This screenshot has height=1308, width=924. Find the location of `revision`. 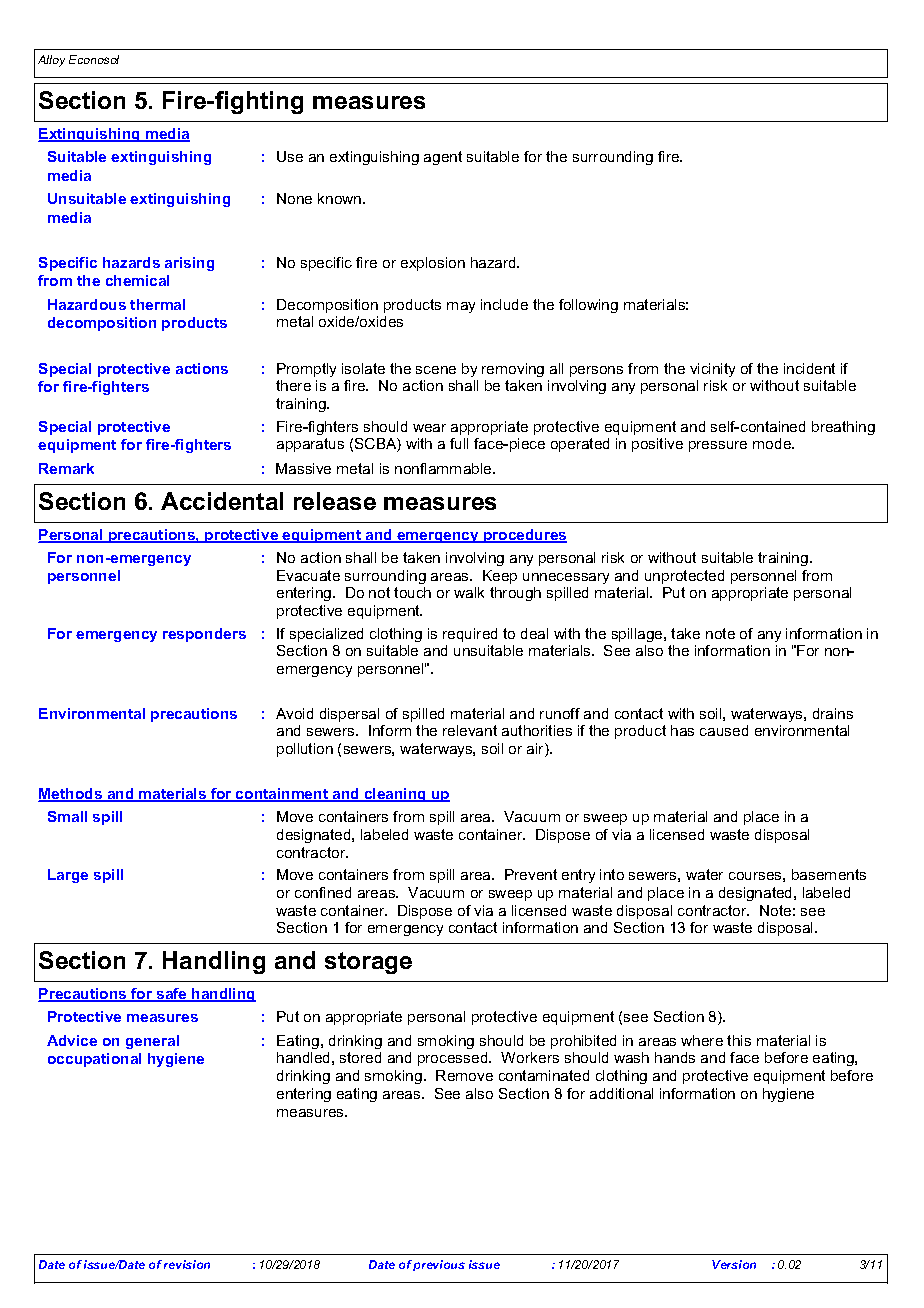

revision is located at coordinates (187, 1264).
